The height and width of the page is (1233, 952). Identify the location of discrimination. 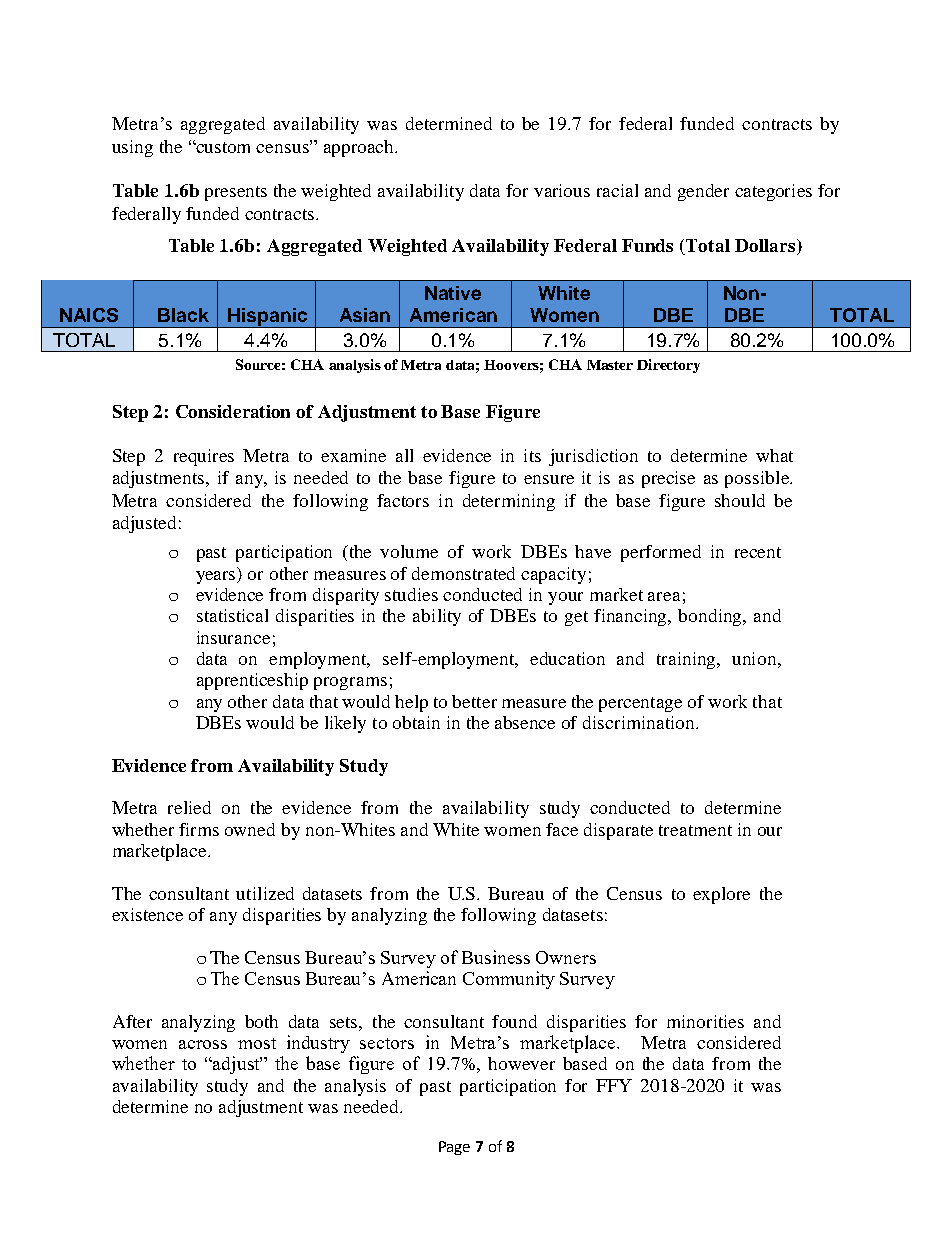
(640, 722).
